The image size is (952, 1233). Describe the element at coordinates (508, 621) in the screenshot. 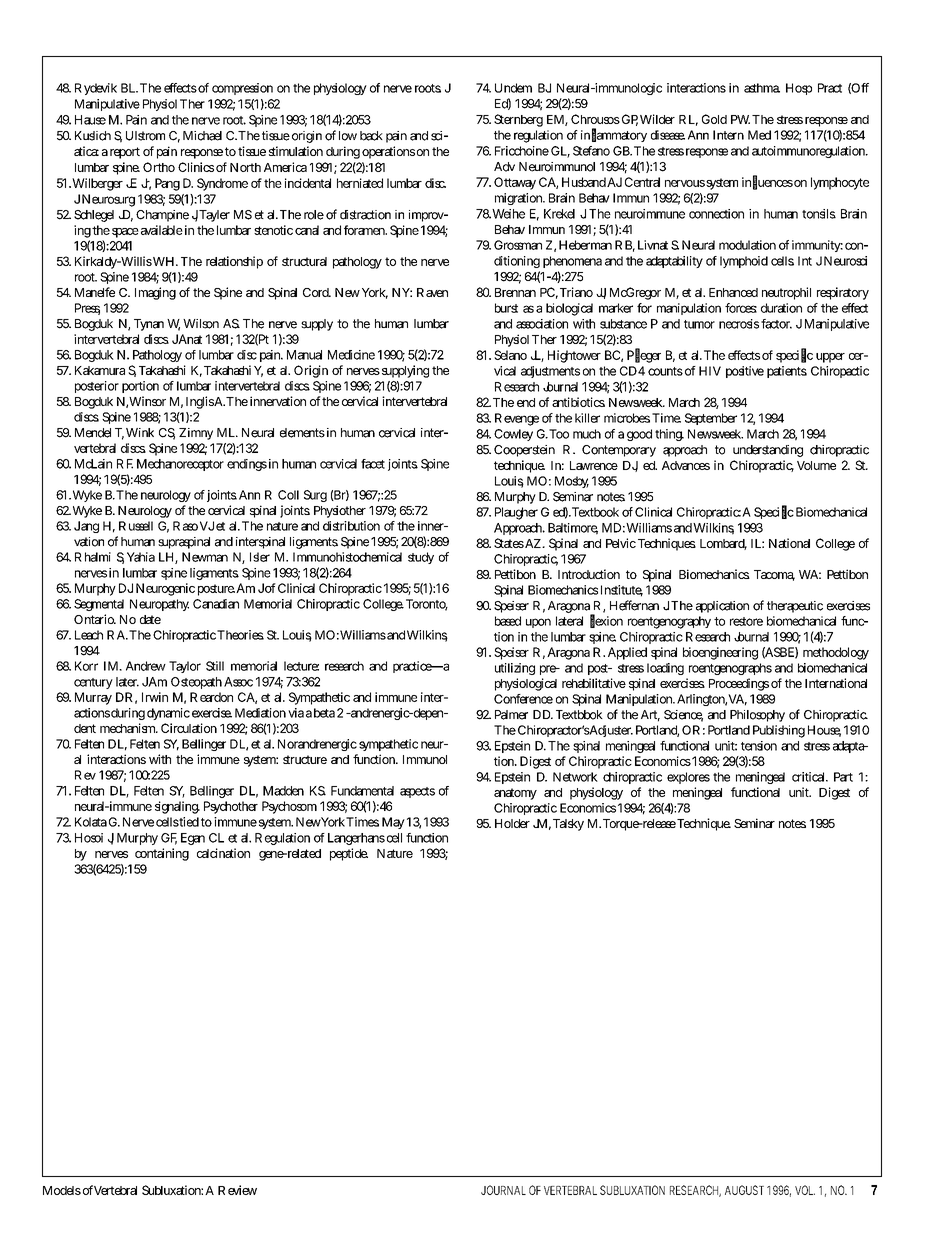

I see `based` at that location.
